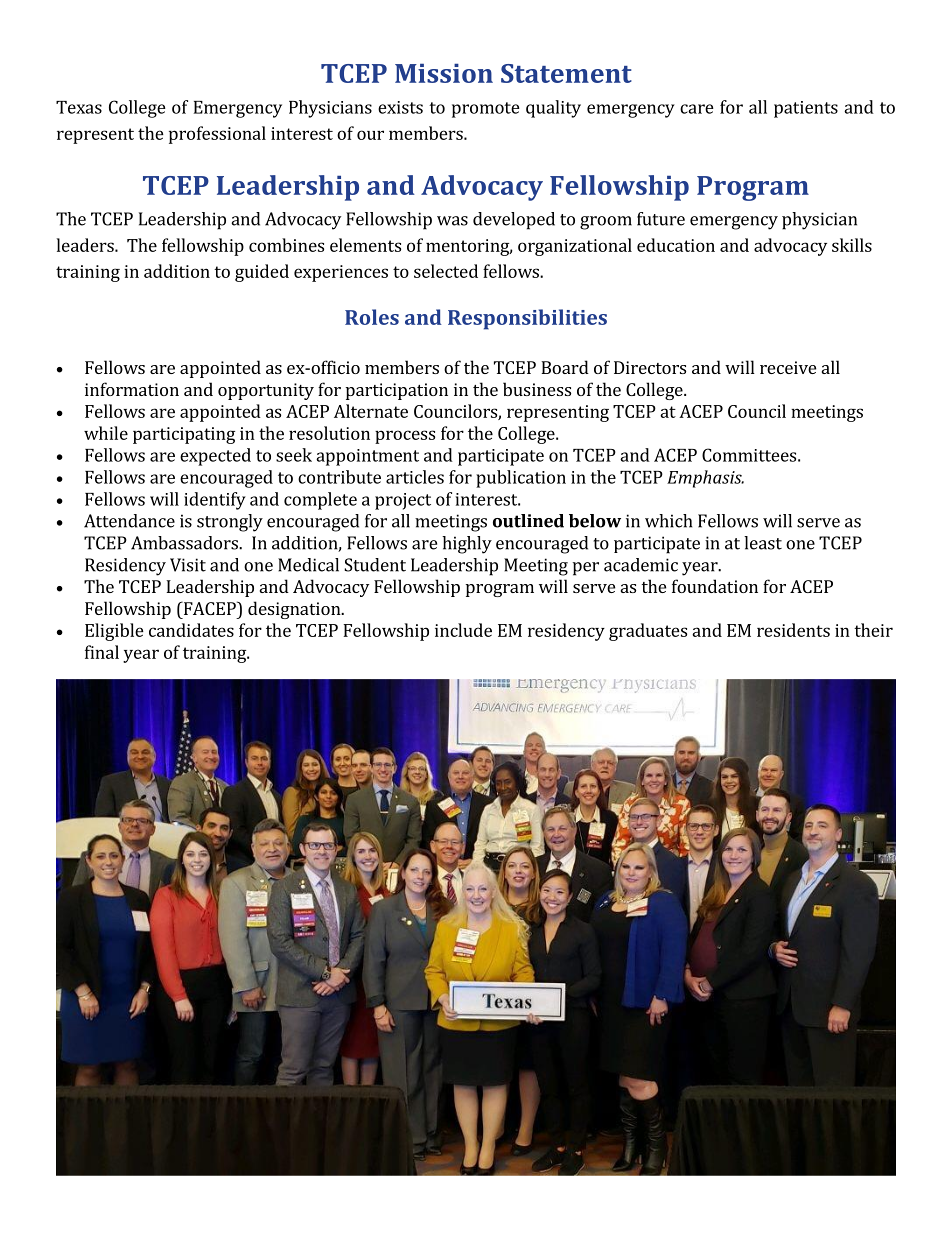 The width and height of the screenshot is (952, 1233). Describe the element at coordinates (521, 479) in the screenshot. I see `publication` at that location.
